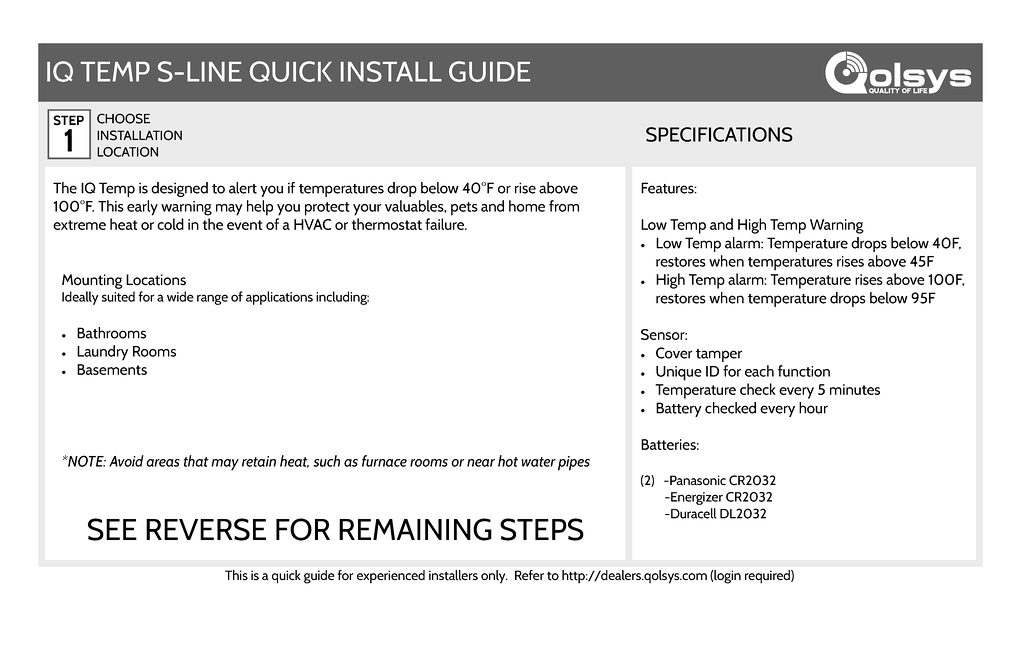 Image resolution: width=1021 pixels, height=660 pixels. Describe the element at coordinates (123, 118) in the page. I see `CHOOSE` at that location.
